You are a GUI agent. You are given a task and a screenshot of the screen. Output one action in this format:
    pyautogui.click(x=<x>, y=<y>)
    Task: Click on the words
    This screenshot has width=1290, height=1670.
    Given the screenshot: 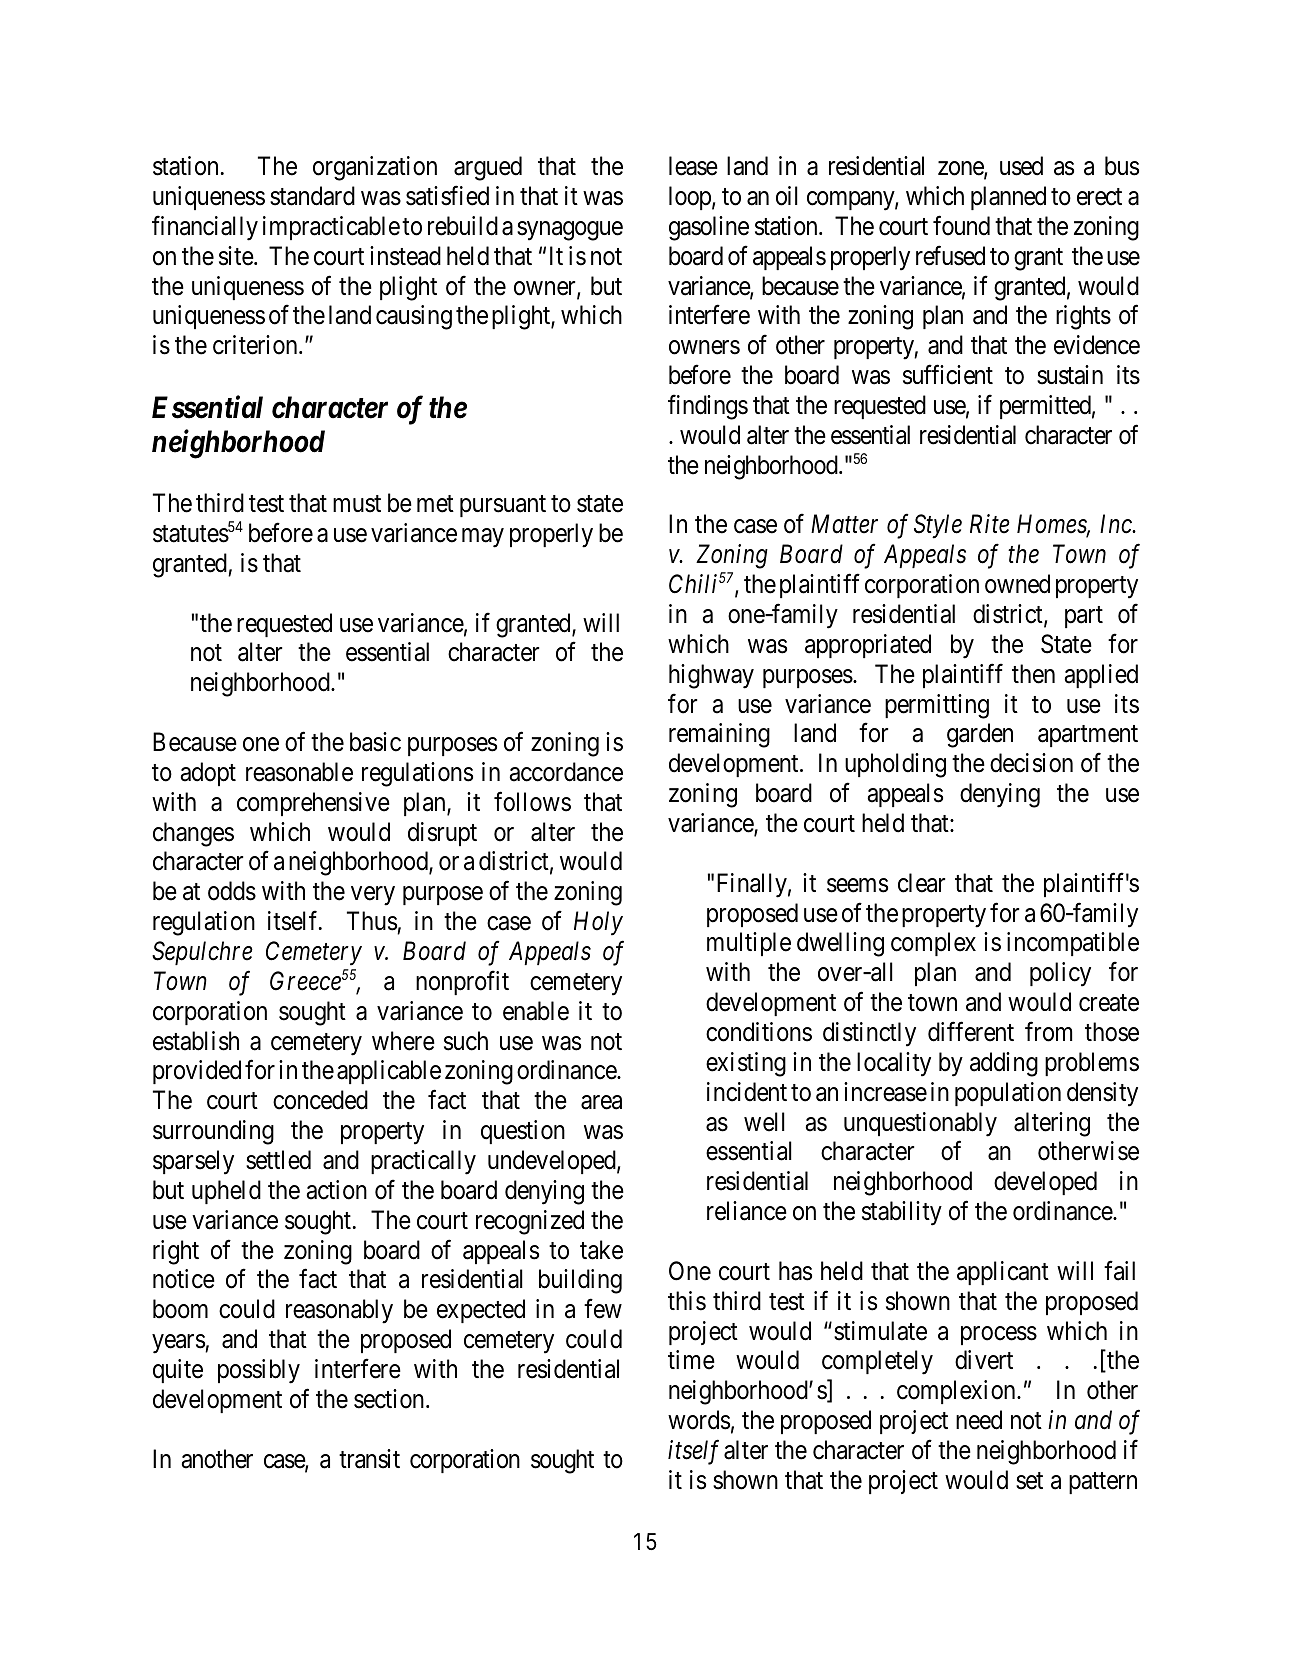 What is the action you would take?
    pyautogui.click(x=699, y=1420)
